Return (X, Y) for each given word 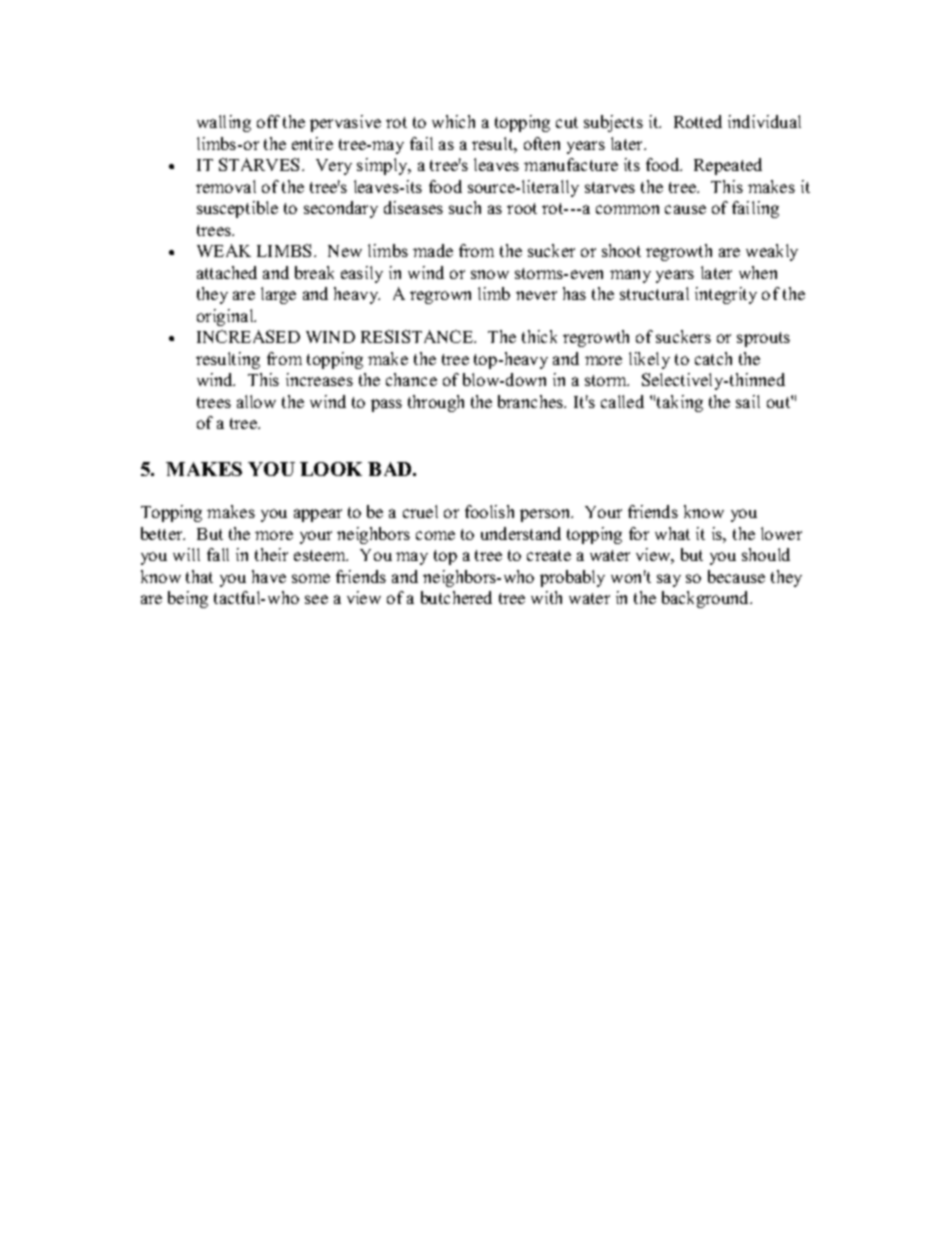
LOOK (331, 469)
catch (713, 358)
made (433, 250)
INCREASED (248, 336)
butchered (456, 597)
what (672, 533)
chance (411, 379)
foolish (489, 511)
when (758, 272)
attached (227, 272)
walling (224, 123)
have (269, 576)
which (453, 121)
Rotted (698, 121)
